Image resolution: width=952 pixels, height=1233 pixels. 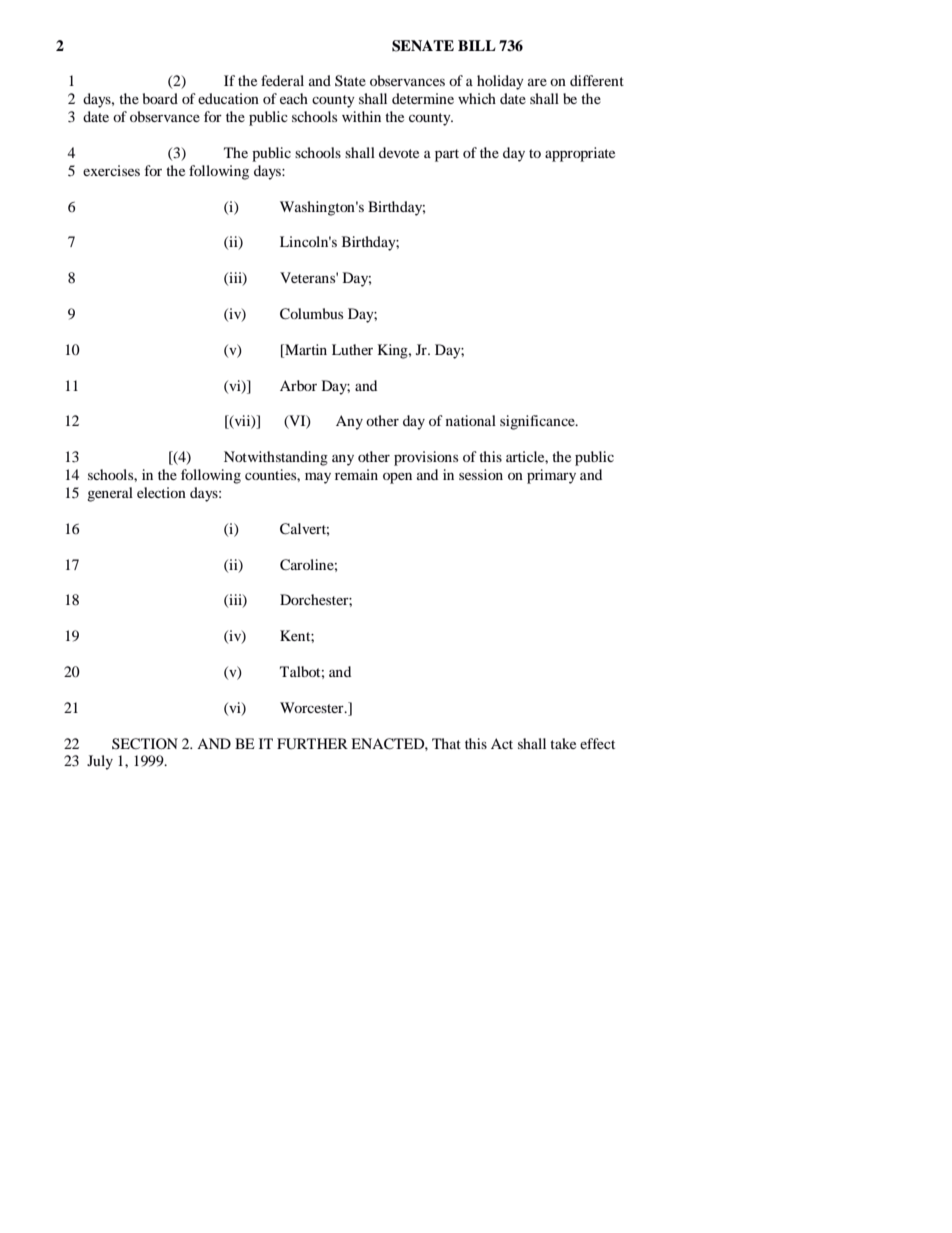 I want to click on FURTHER, so click(x=312, y=744).
